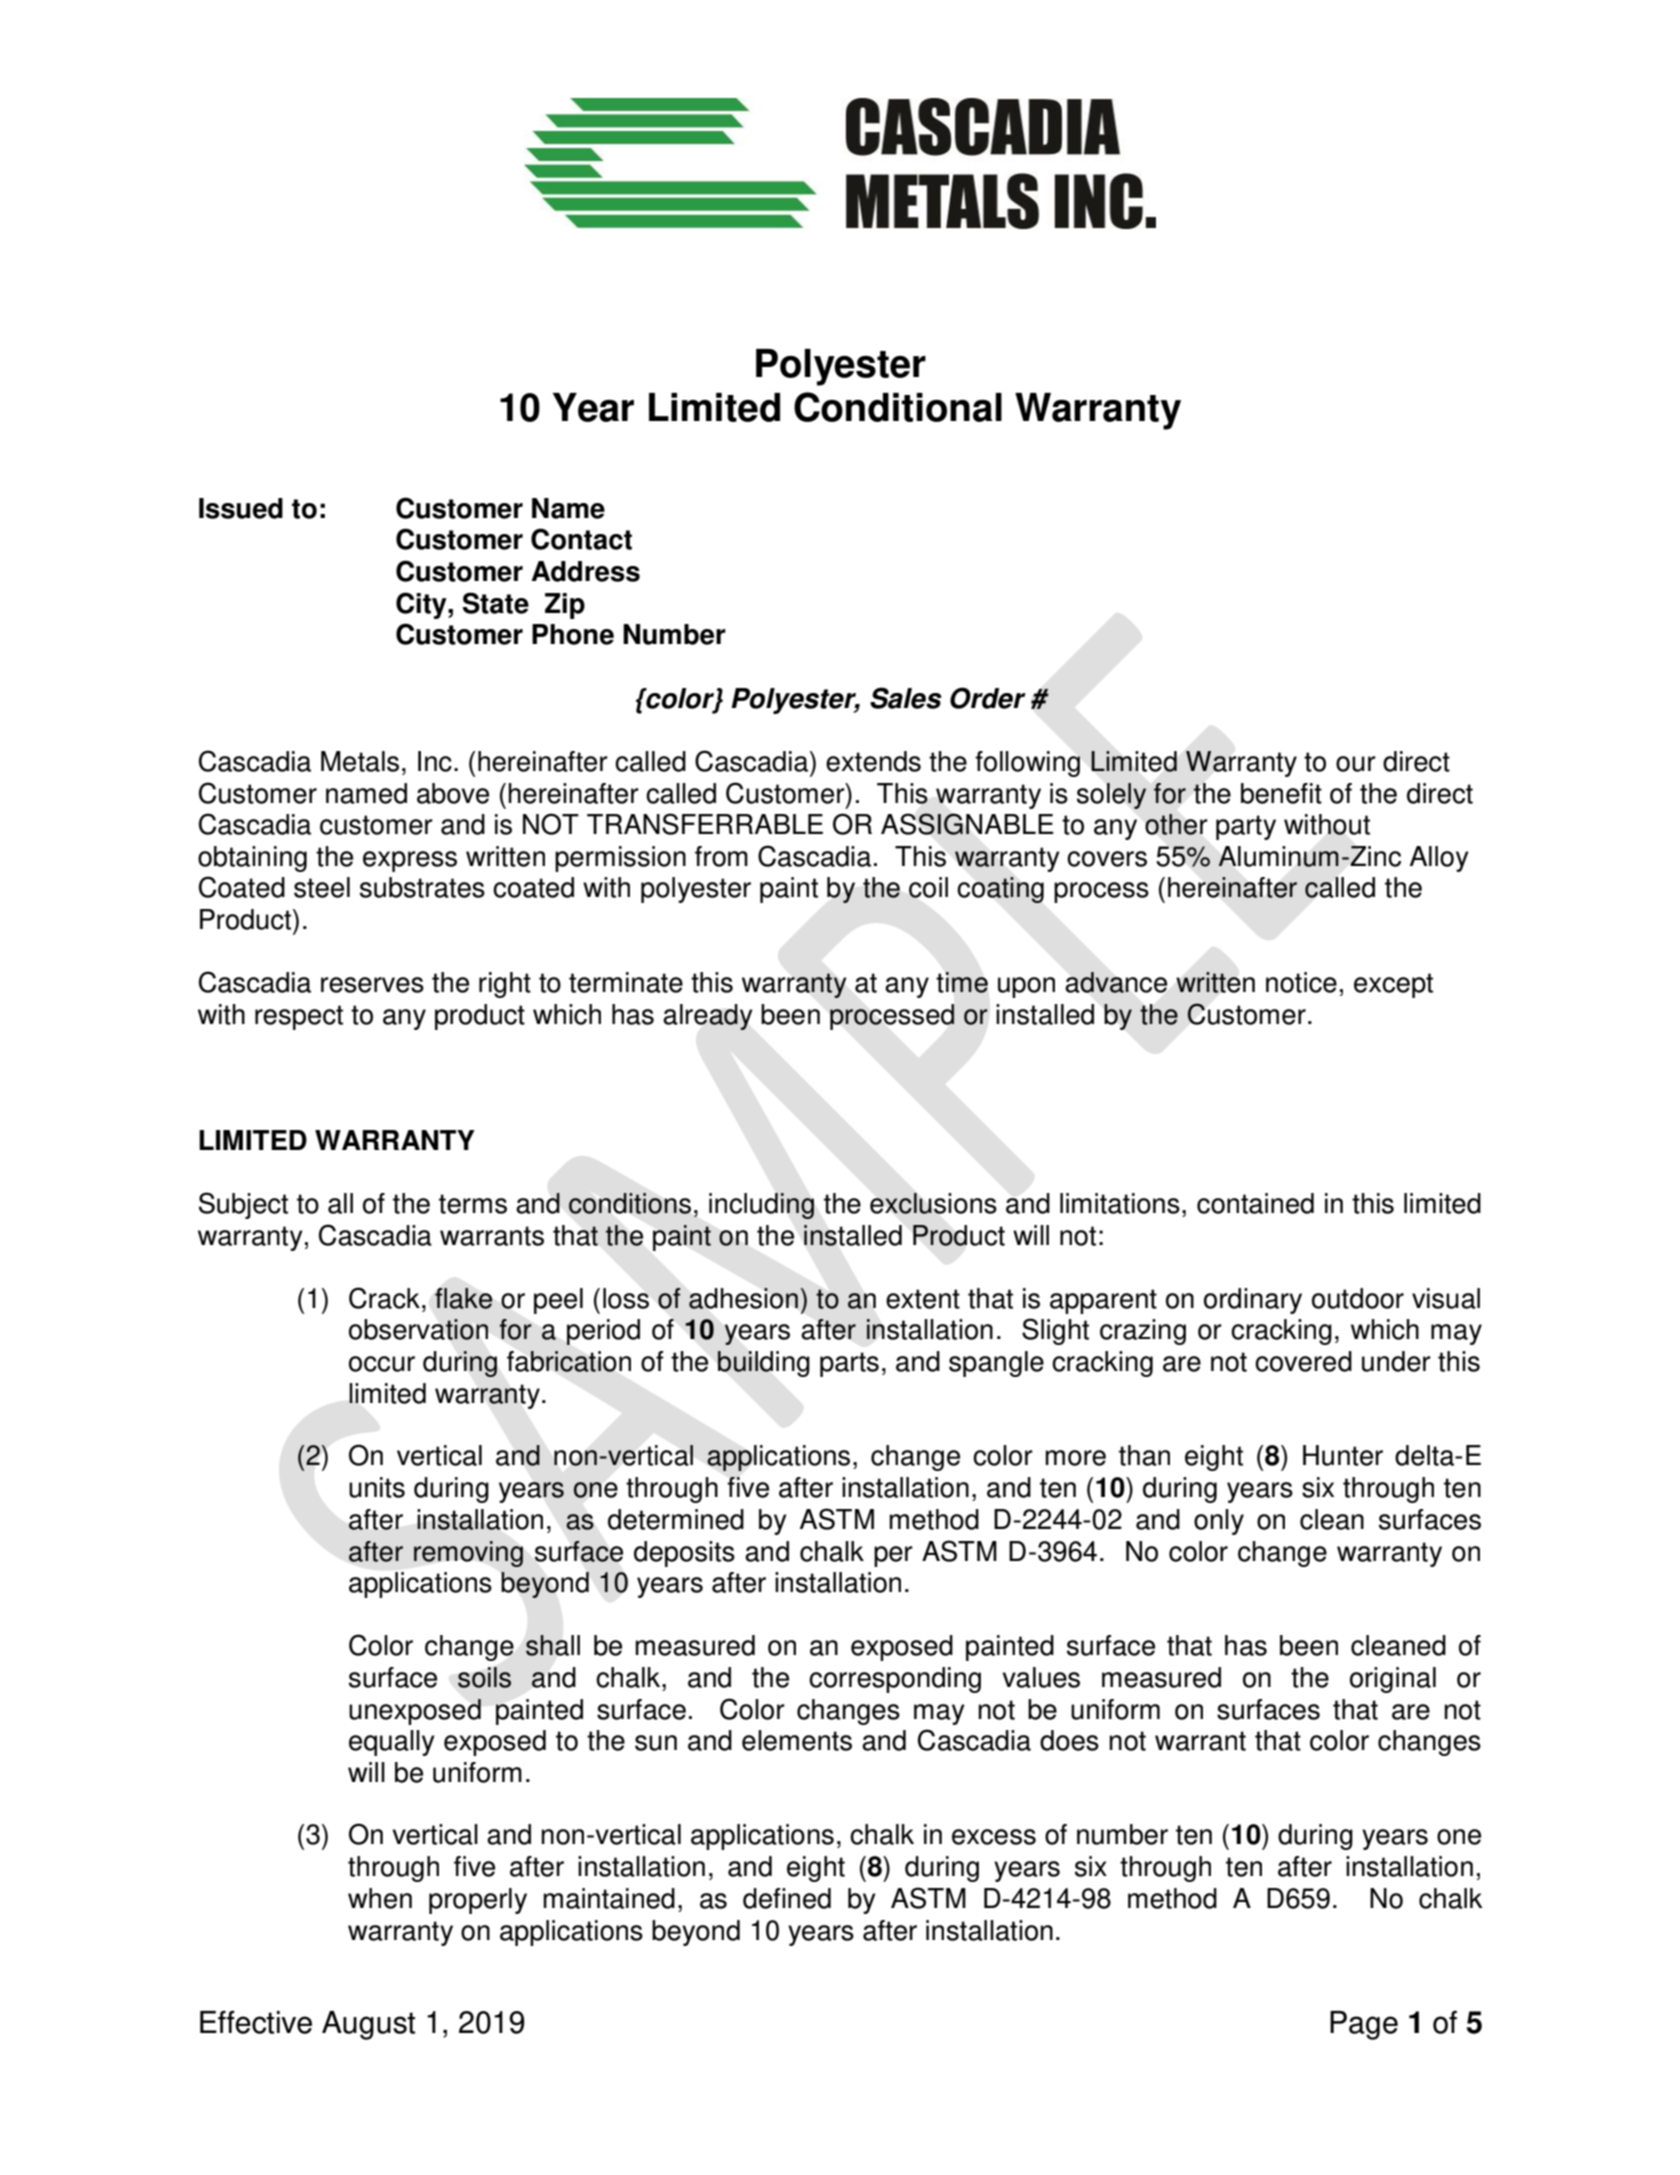  What do you see at coordinates (898, 407) in the screenshot?
I see `Conditional` at bounding box center [898, 407].
